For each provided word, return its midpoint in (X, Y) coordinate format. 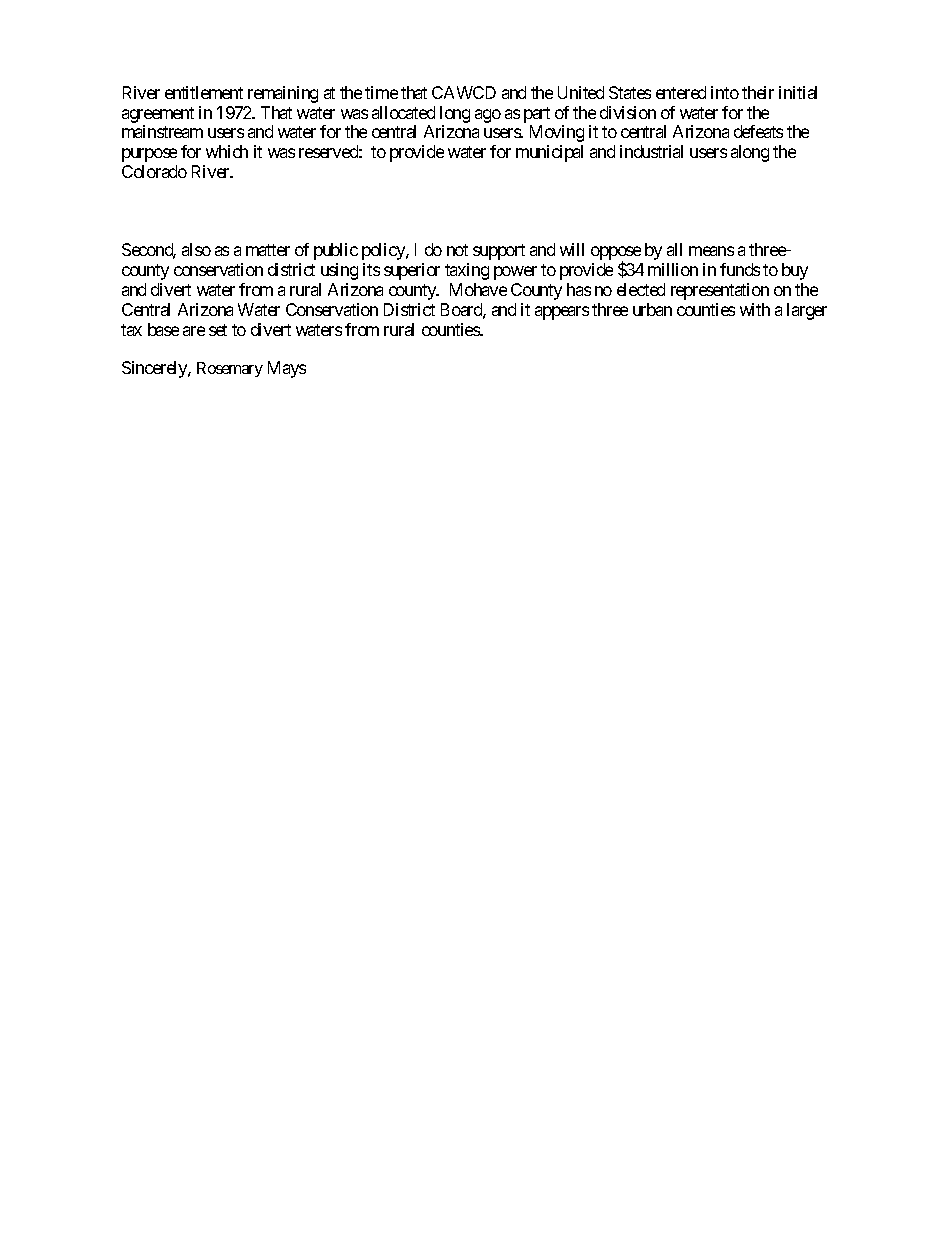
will (572, 249)
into (725, 92)
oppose (616, 254)
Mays (287, 369)
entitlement (204, 92)
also (196, 249)
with (755, 309)
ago (488, 116)
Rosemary (230, 369)
